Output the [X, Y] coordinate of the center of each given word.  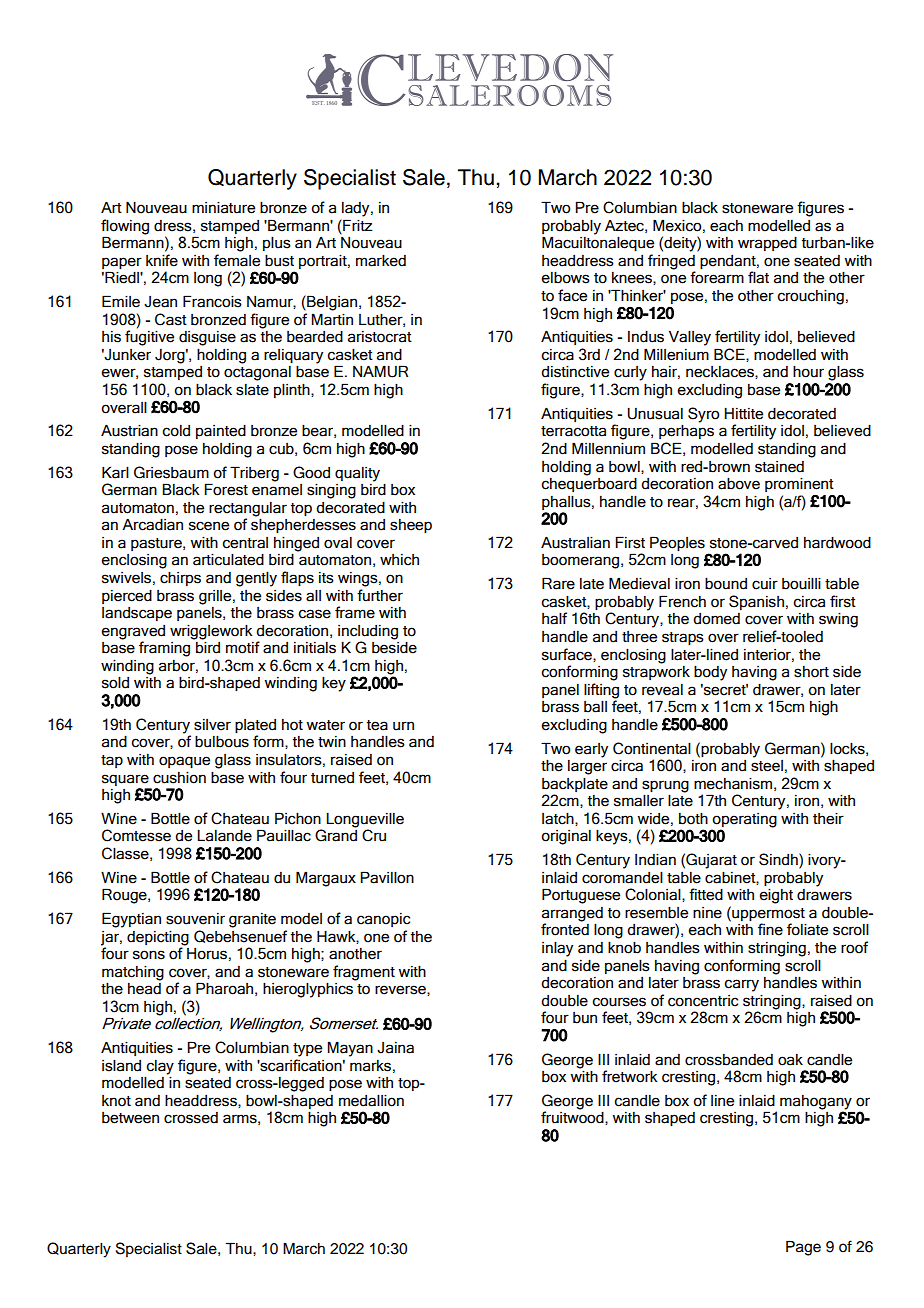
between [130, 1118]
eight [776, 896]
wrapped [767, 244]
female [237, 260]
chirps [180, 579]
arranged [572, 915]
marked [381, 261]
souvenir [195, 919]
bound [726, 584]
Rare [558, 583]
